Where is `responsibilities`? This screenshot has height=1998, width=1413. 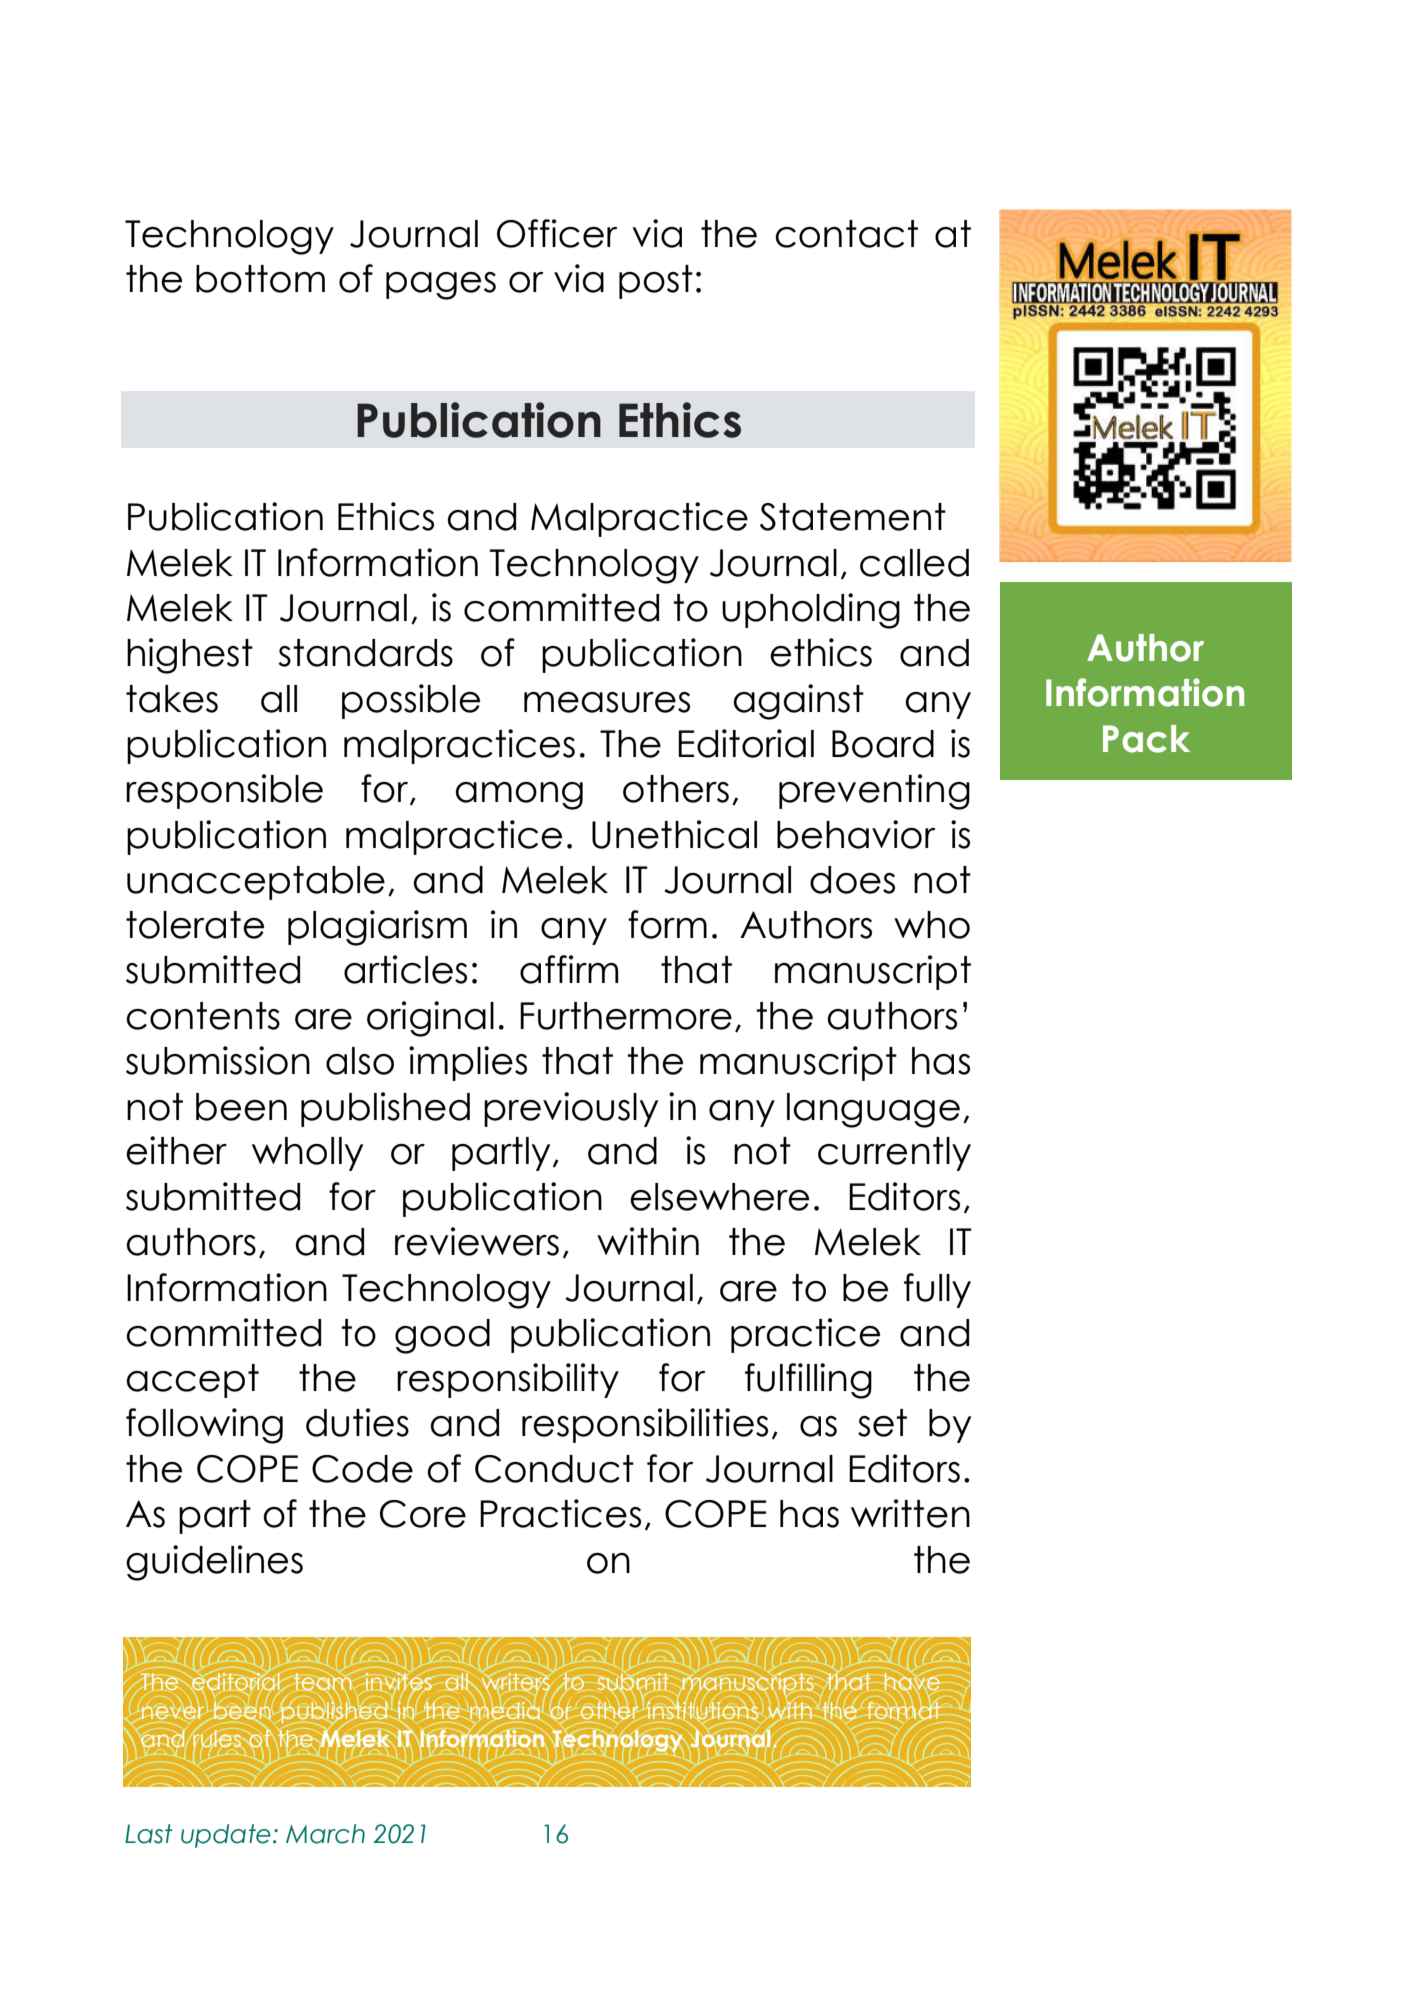 responsibilities is located at coordinates (645, 1425).
